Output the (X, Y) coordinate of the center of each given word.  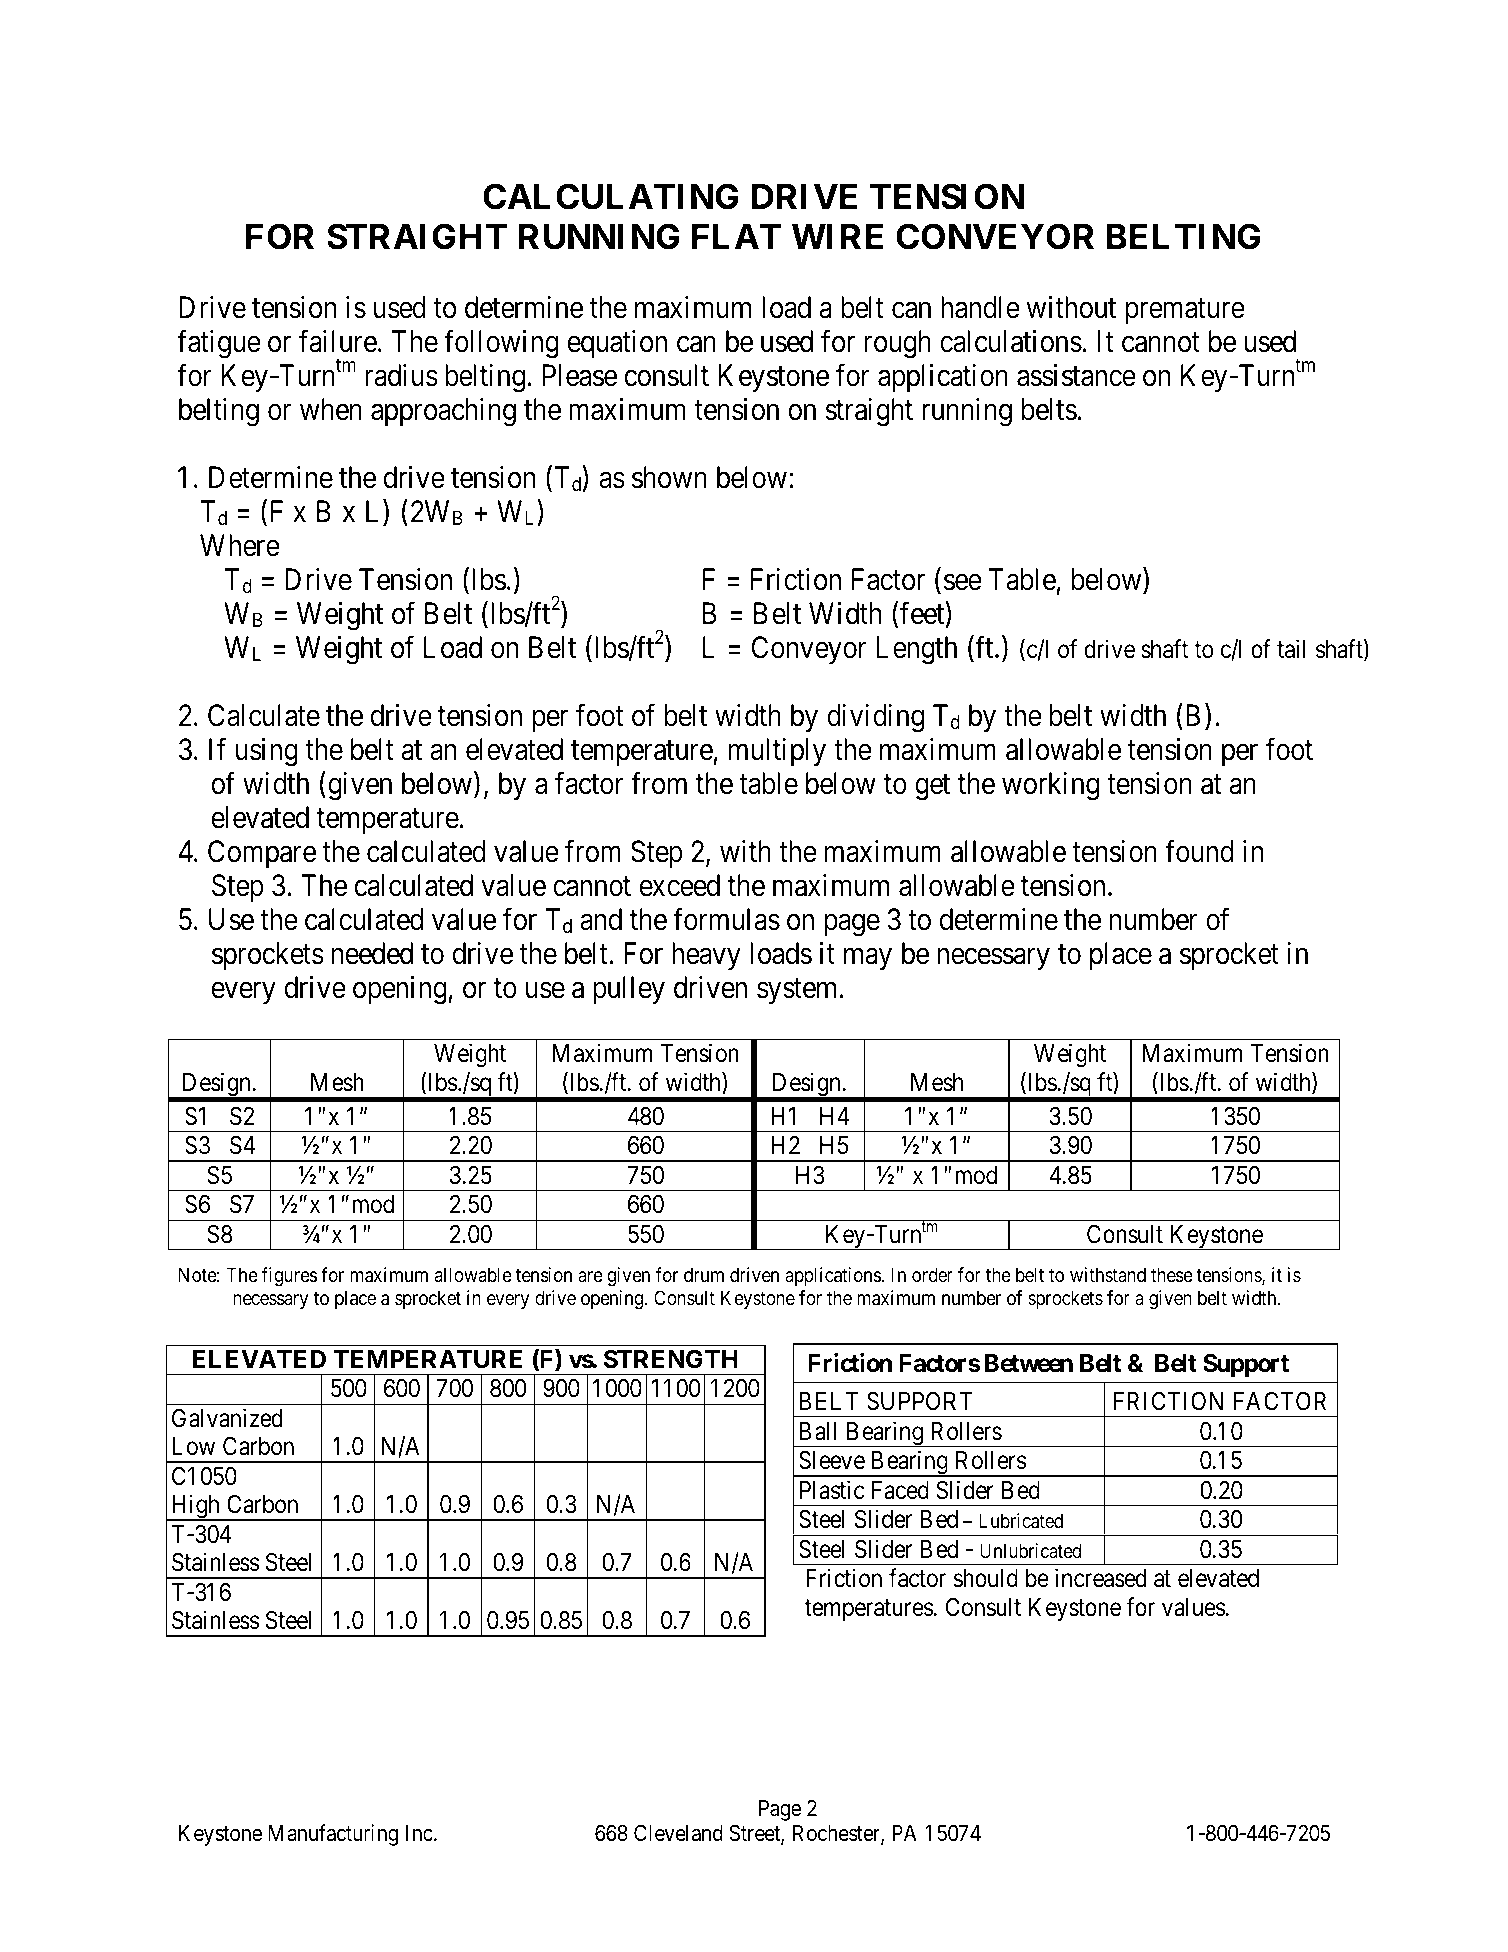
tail (1291, 649)
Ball (818, 1431)
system (796, 991)
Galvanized (227, 1418)
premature (1185, 311)
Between (1029, 1363)
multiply (777, 752)
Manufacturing (333, 1835)
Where (240, 545)
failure (338, 341)
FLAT (736, 236)
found (1199, 851)
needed (372, 953)
